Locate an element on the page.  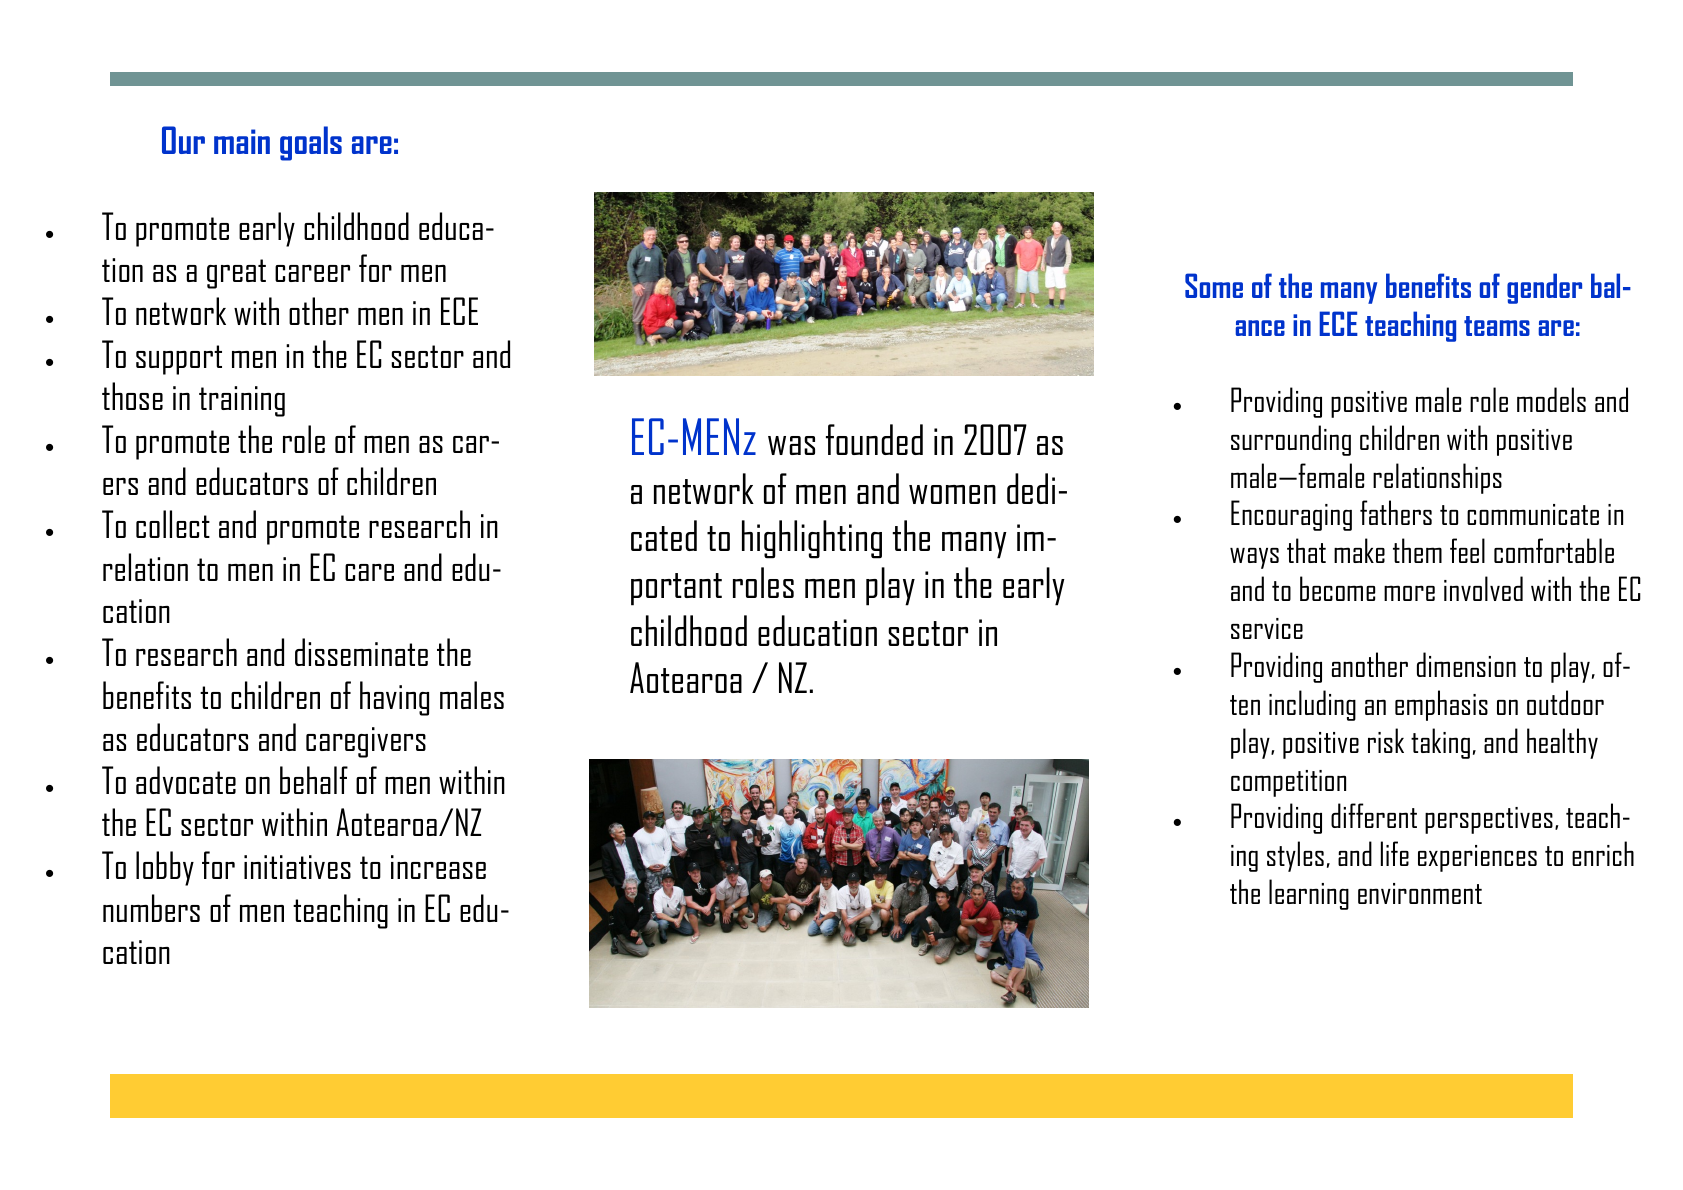
initiatives is located at coordinates (297, 867).
